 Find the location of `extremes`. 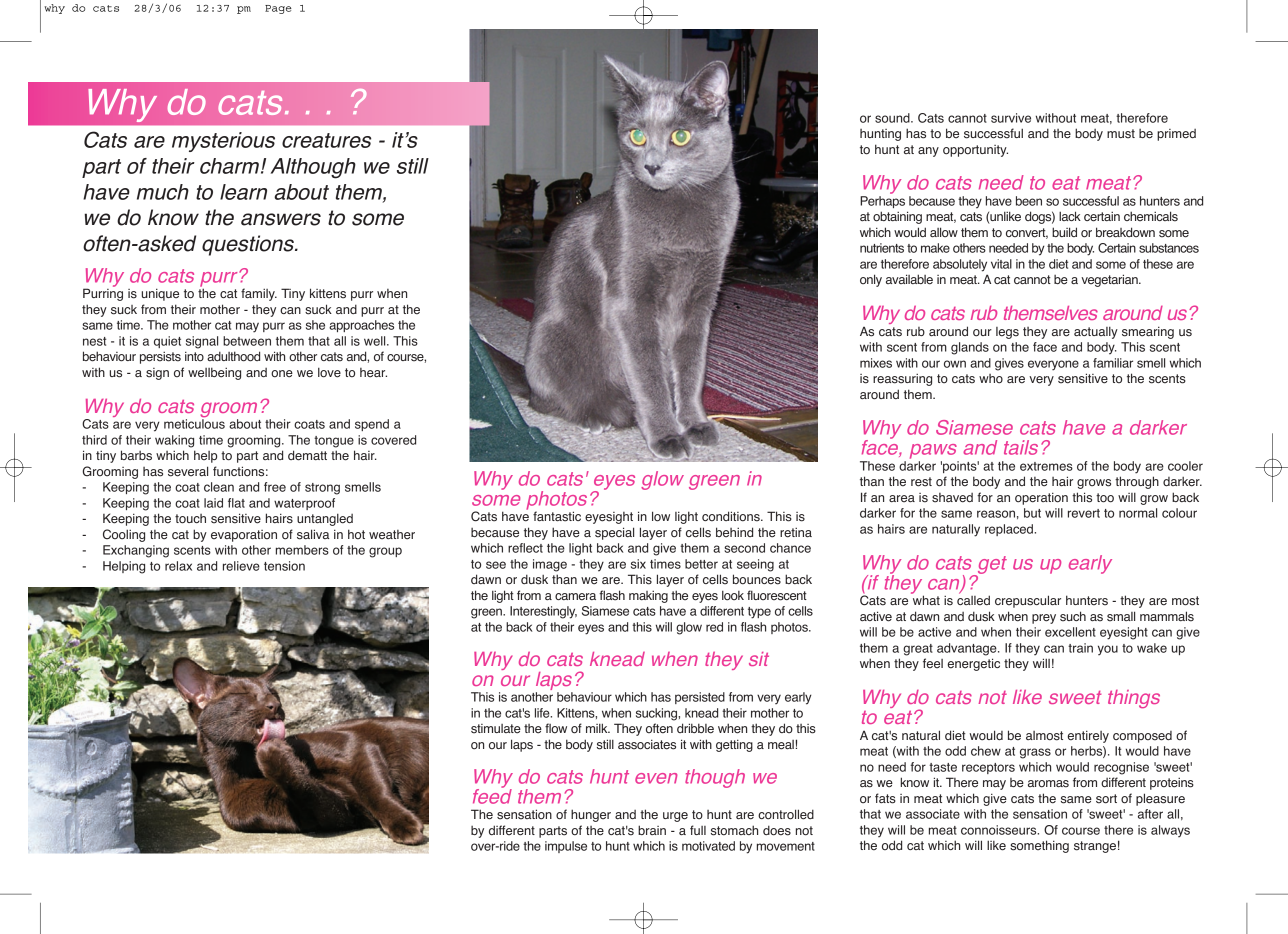

extremes is located at coordinates (1046, 466).
